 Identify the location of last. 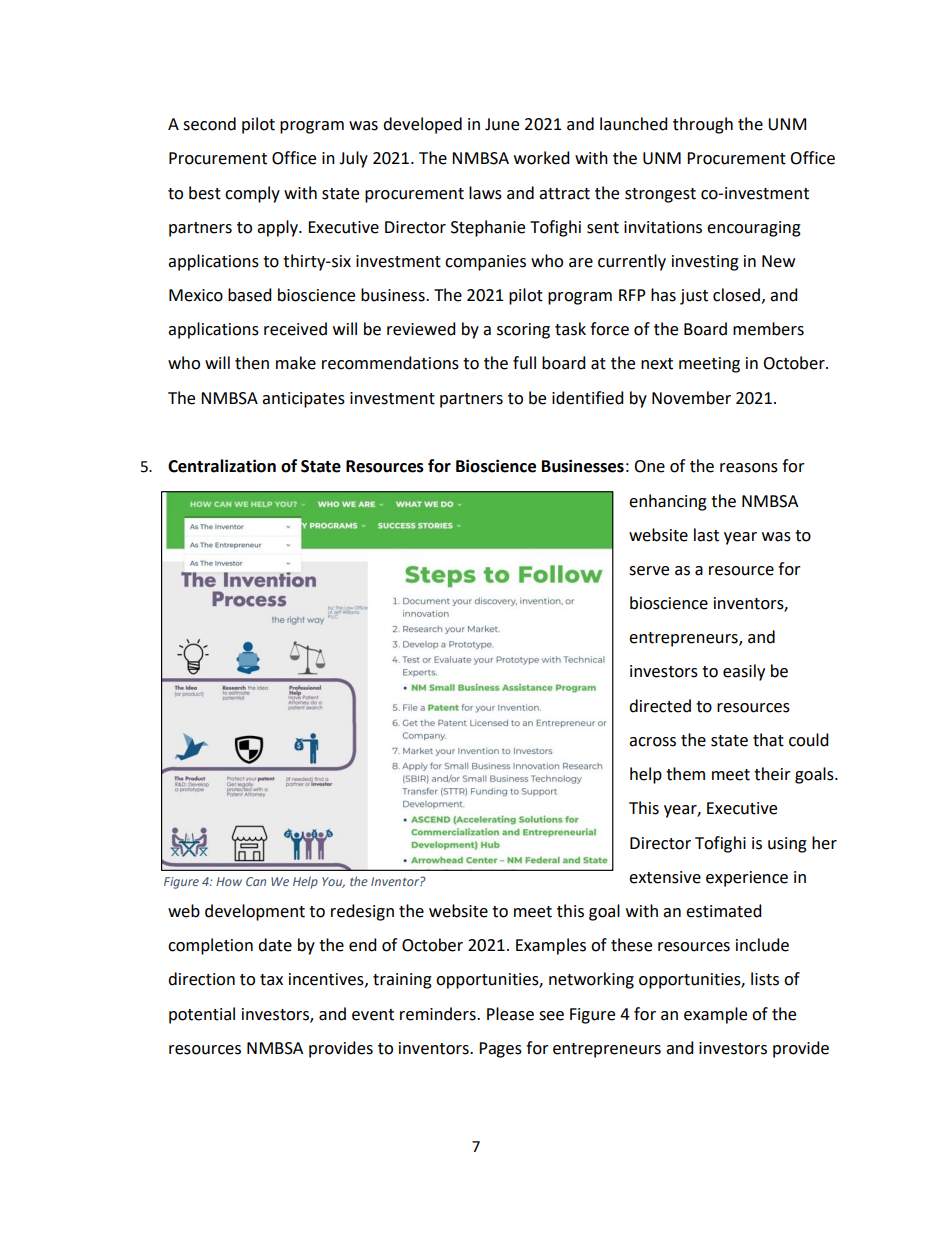
(706, 535).
